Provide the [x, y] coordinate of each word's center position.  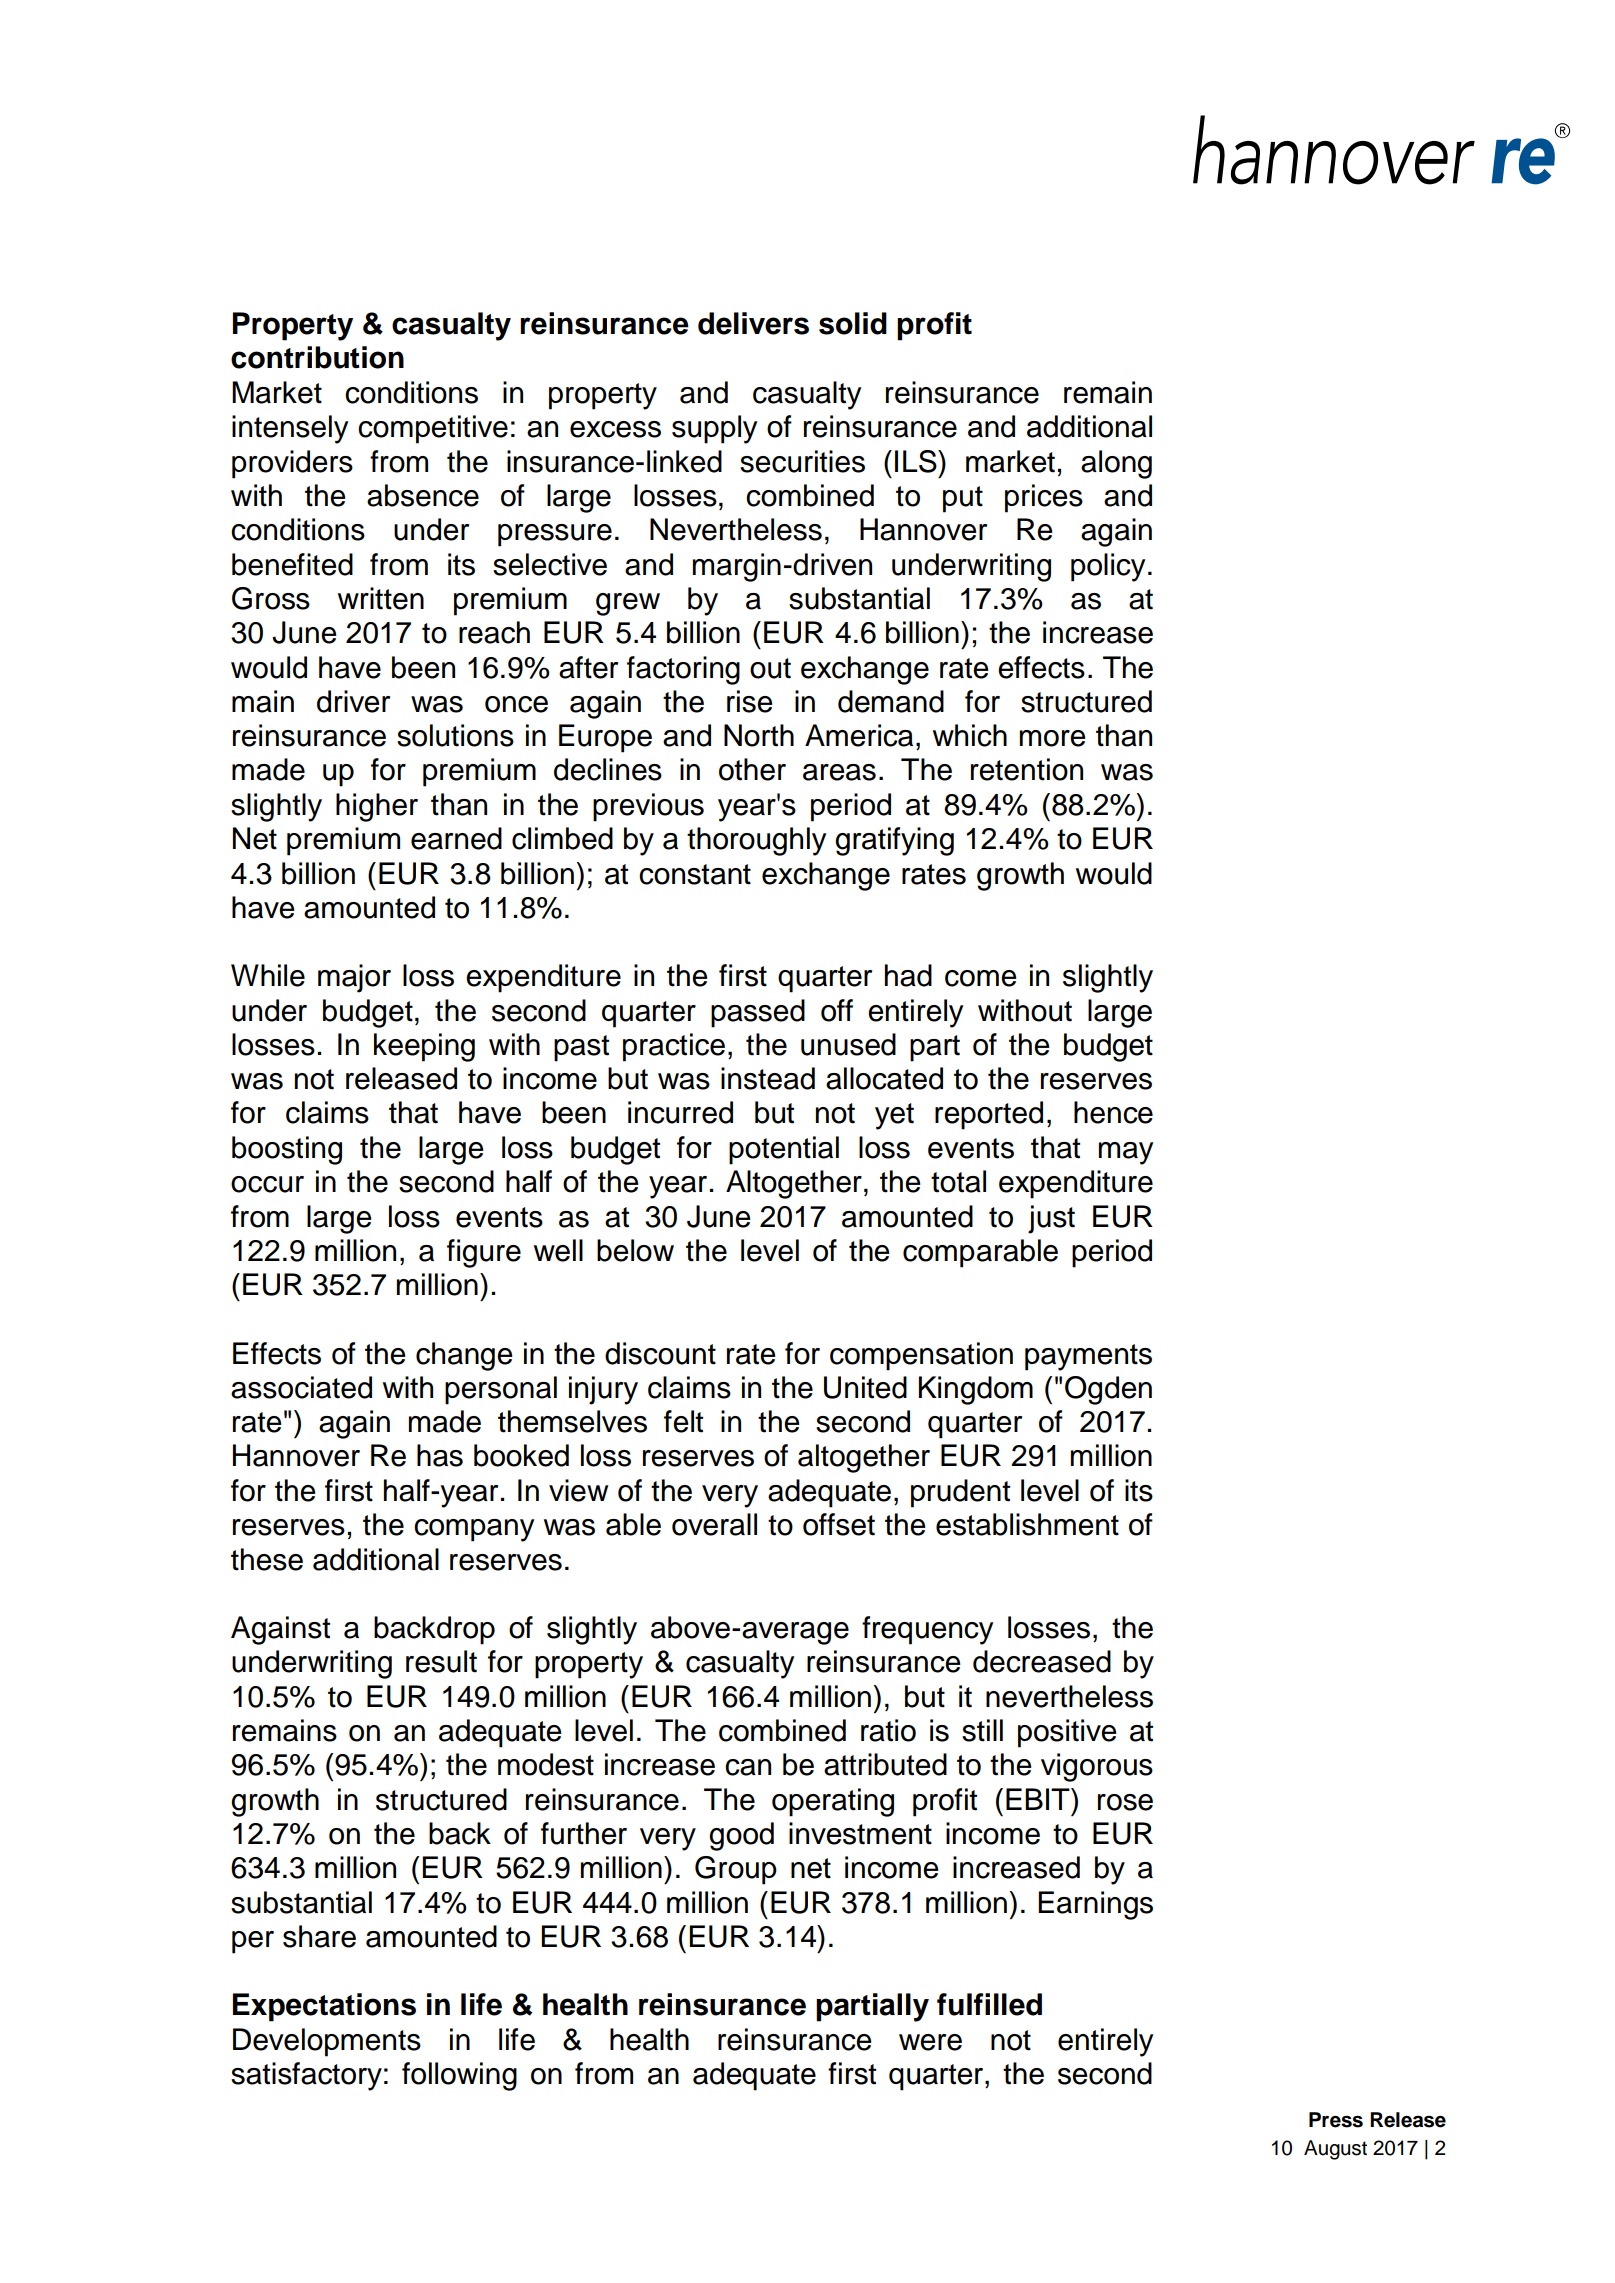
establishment [1027, 1524]
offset [839, 1524]
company [474, 1530]
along [1116, 464]
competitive [433, 429]
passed [758, 1013]
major [354, 978]
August [1335, 2150]
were [930, 2042]
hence [1113, 1112]
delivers [753, 323]
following [459, 2076]
